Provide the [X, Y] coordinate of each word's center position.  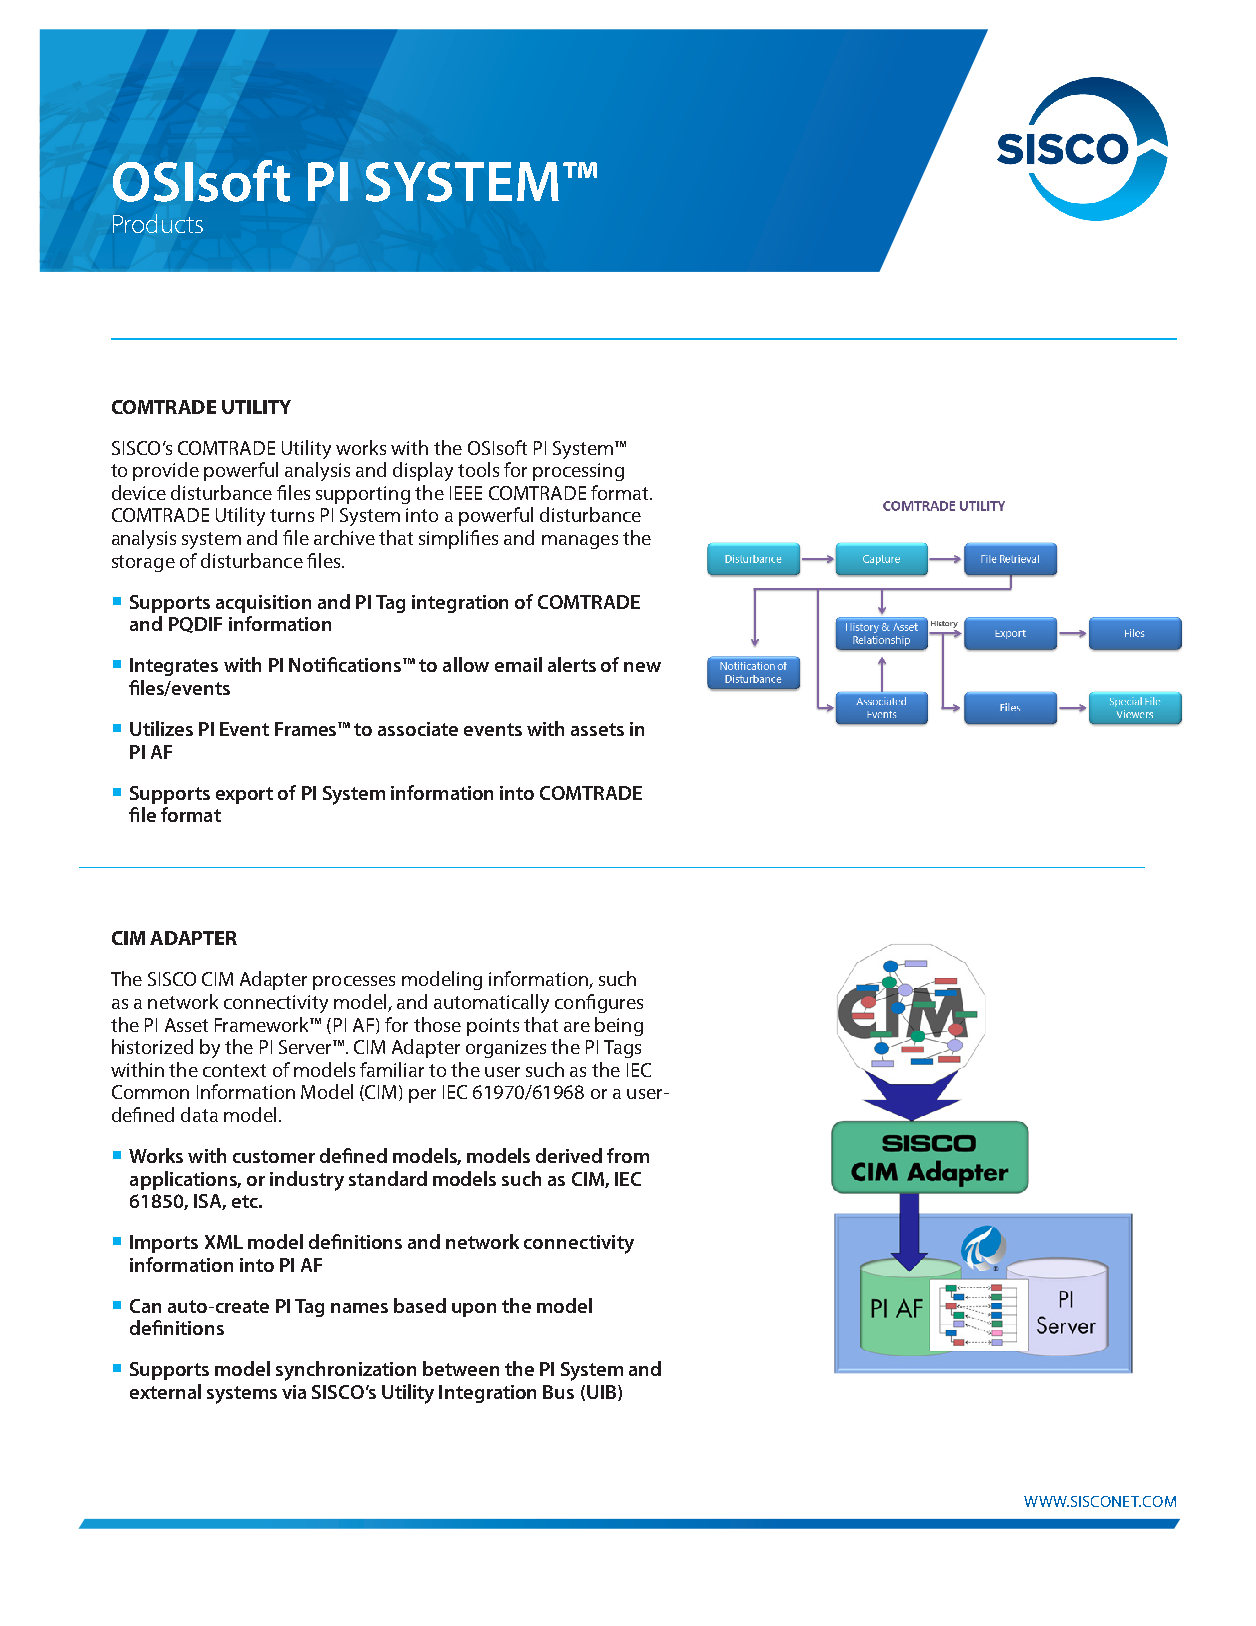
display [423, 471]
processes [354, 983]
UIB [601, 1392]
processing [578, 472]
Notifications [346, 664]
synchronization [346, 1371]
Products [158, 223]
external [165, 1391]
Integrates [174, 667]
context [234, 1070]
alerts [572, 664]
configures [599, 1003]
